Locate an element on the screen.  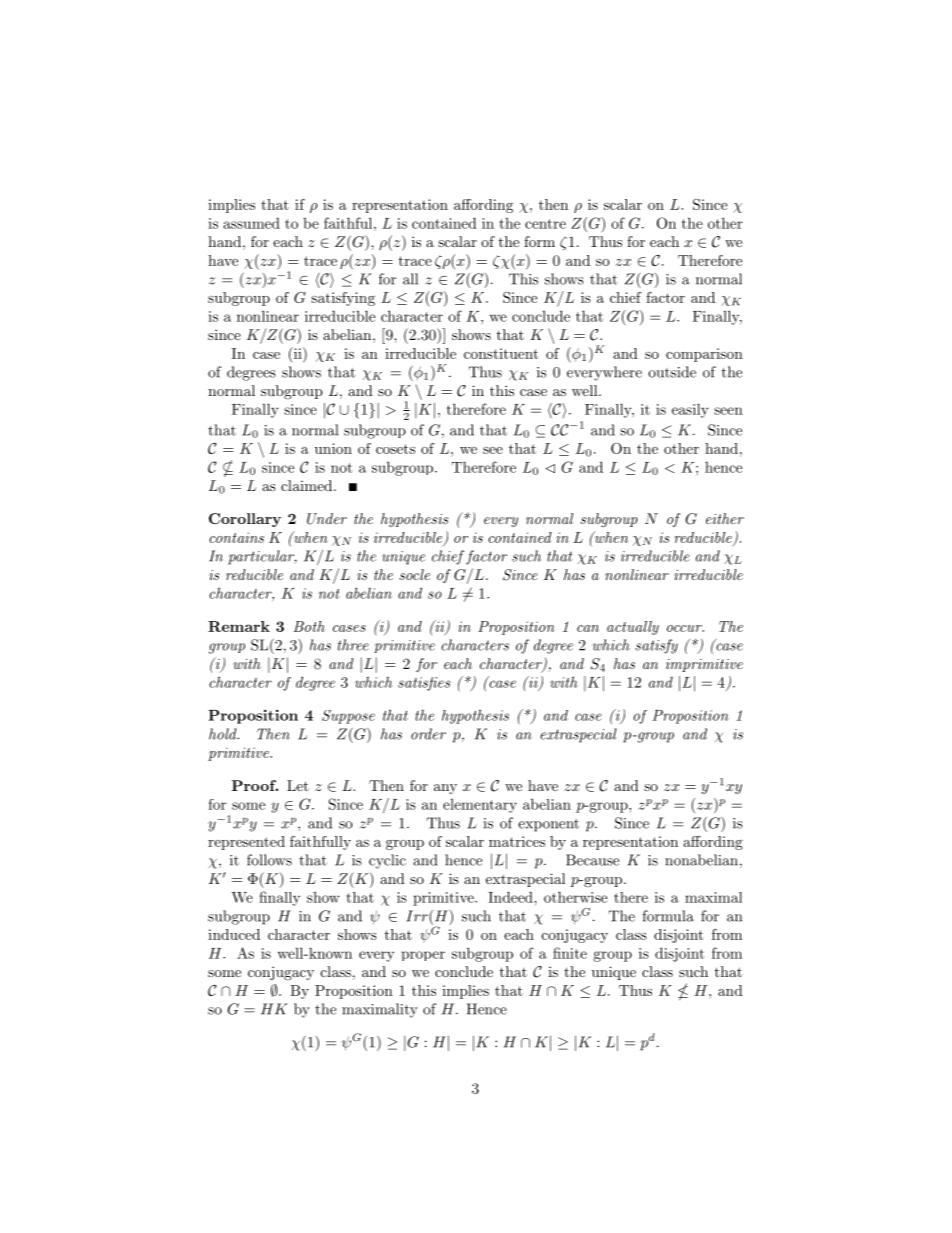
union is located at coordinates (333, 448).
